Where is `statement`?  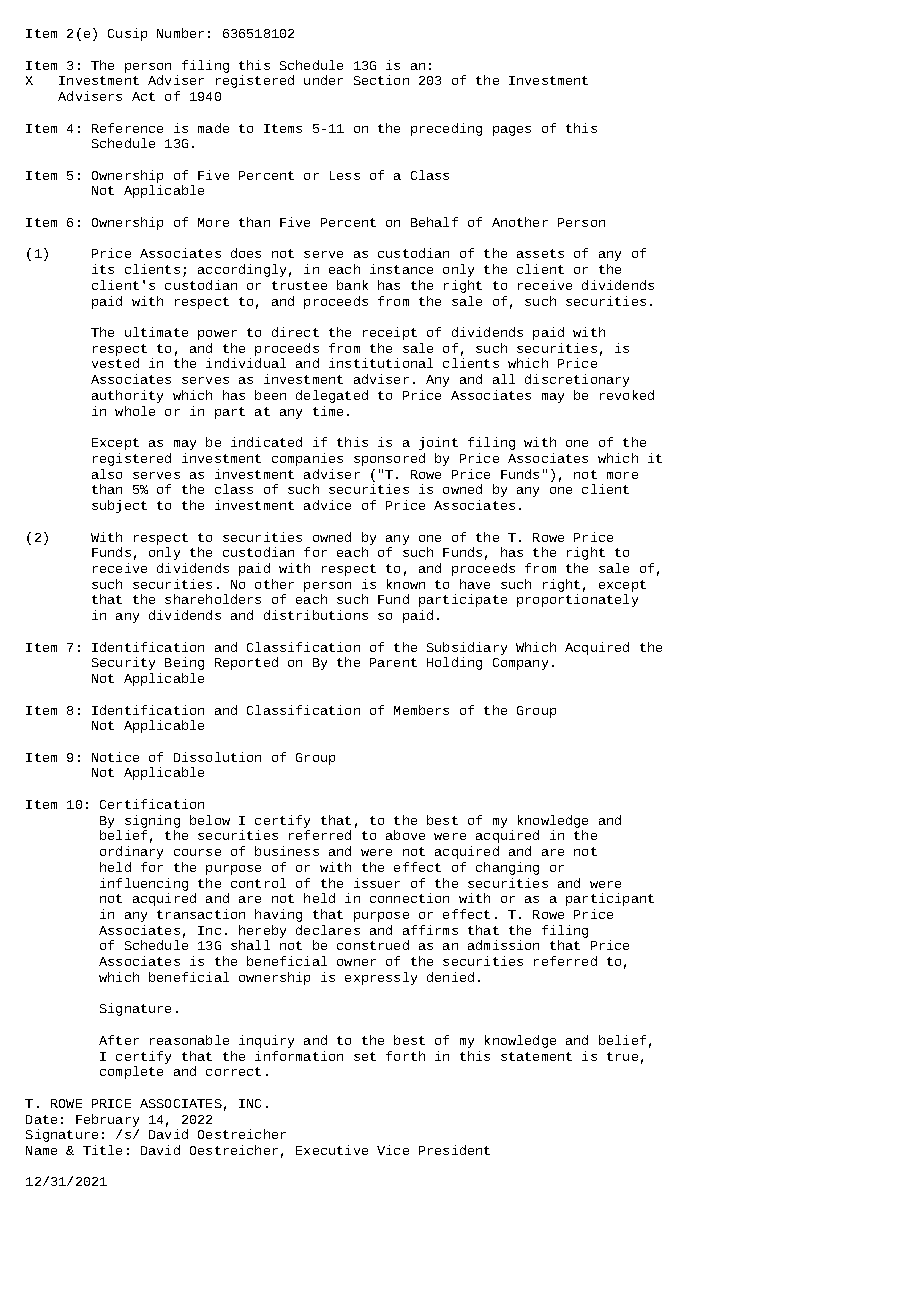
statement is located at coordinates (536, 1056).
